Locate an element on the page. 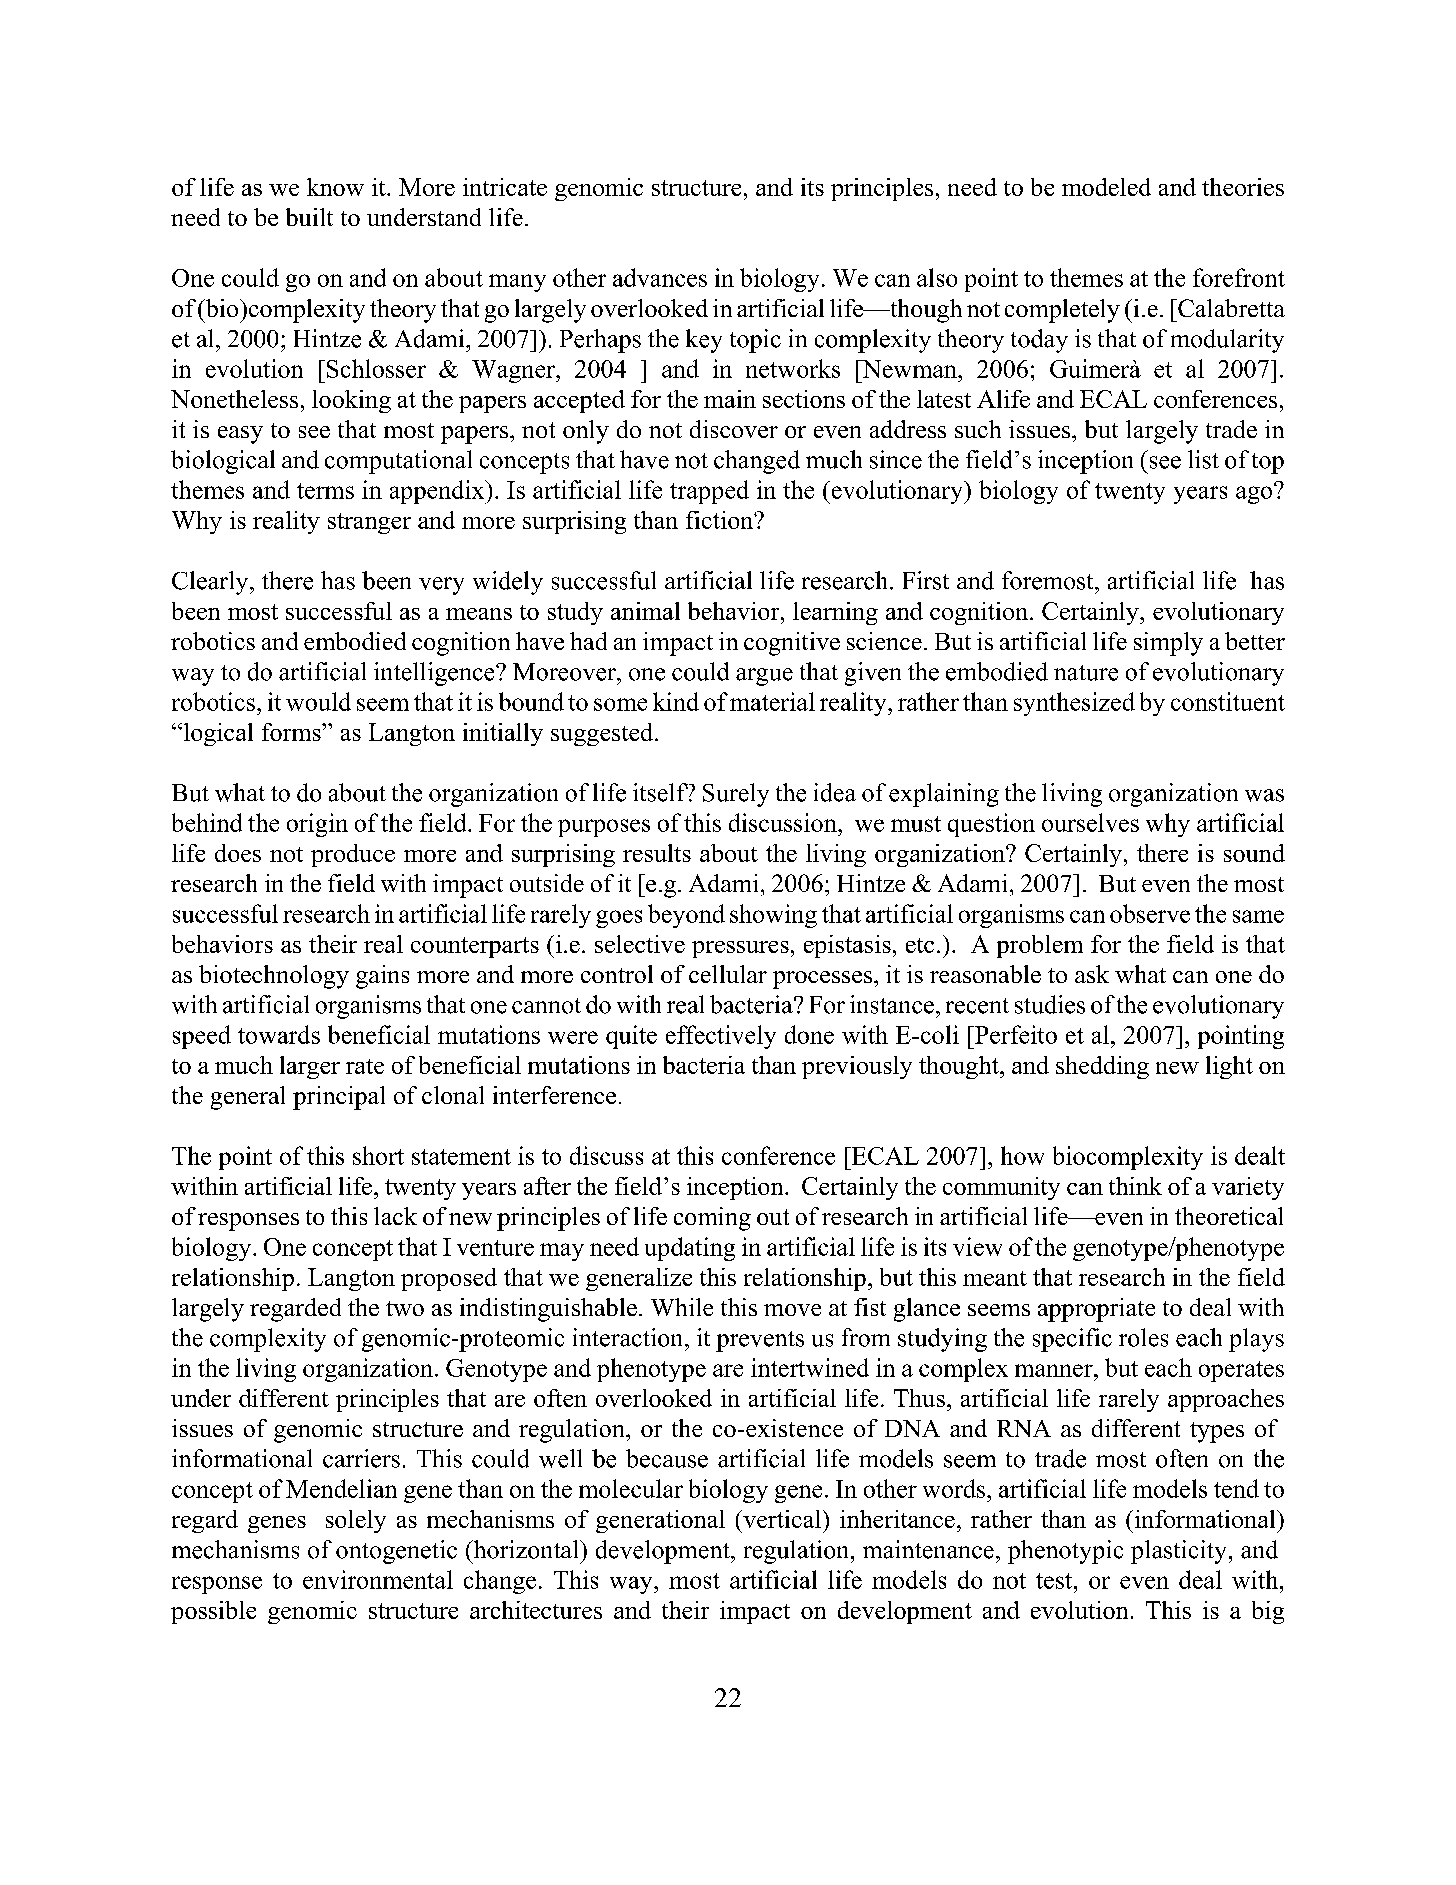 This page has width=1456, height=1885. nature is located at coordinates (1086, 673).
